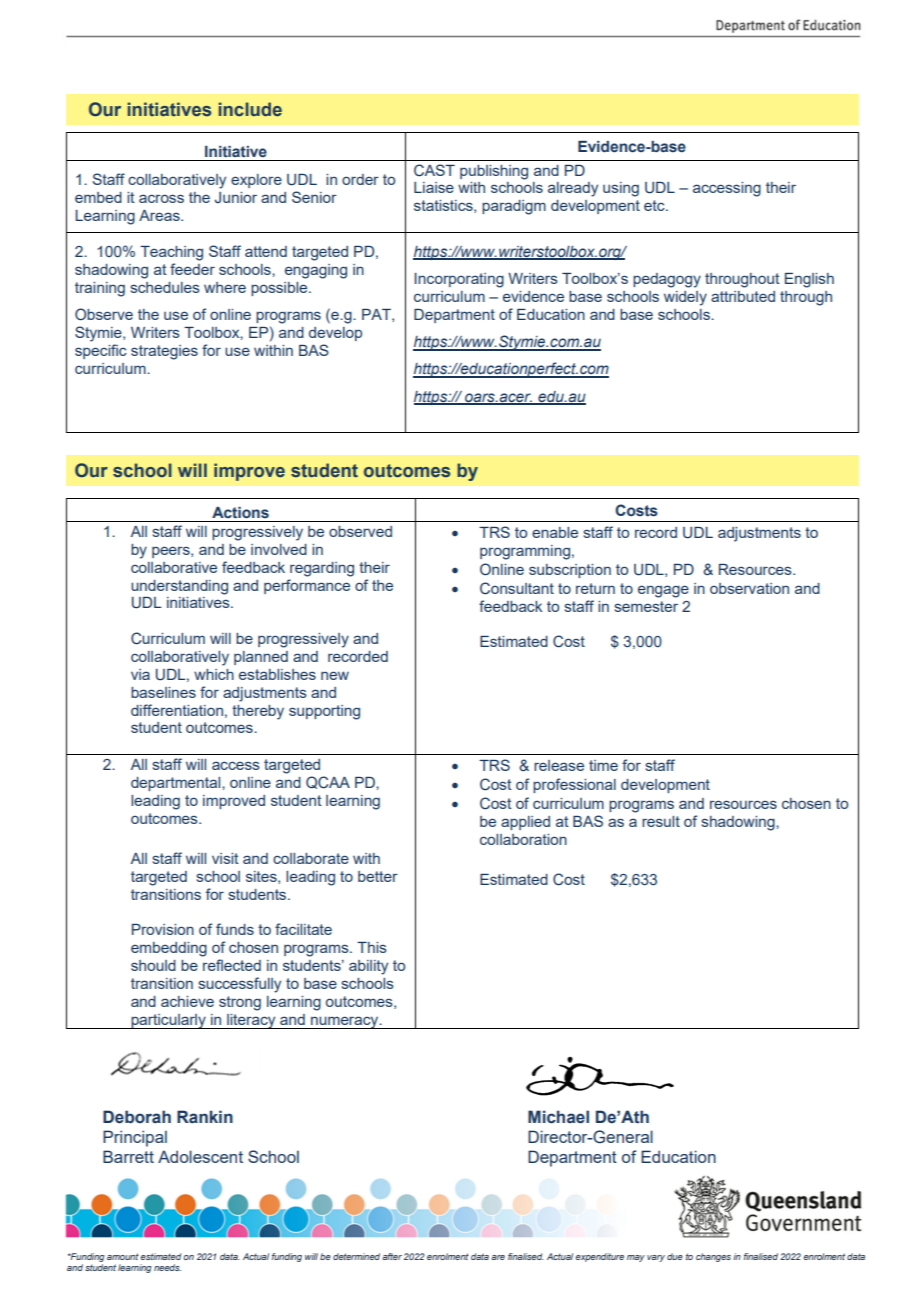 The width and height of the screenshot is (924, 1308). Describe the element at coordinates (749, 588) in the screenshot. I see `observation` at that location.
